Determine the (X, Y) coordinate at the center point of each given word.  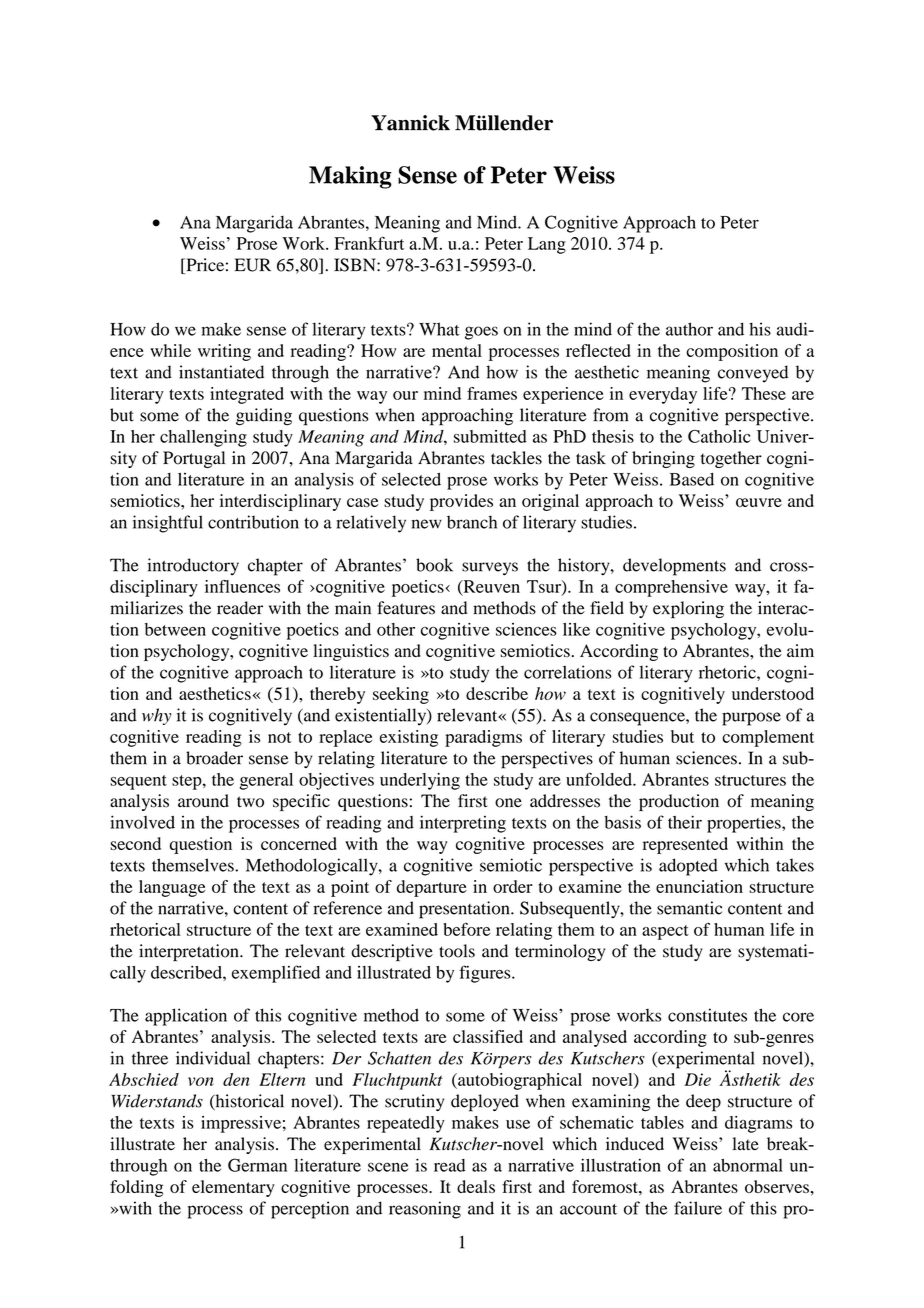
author (689, 329)
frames (492, 393)
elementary (233, 1188)
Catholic (719, 436)
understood (773, 693)
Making (350, 177)
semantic (689, 908)
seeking (401, 695)
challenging (203, 438)
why (157, 716)
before (466, 929)
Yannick (410, 123)
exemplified (276, 974)
